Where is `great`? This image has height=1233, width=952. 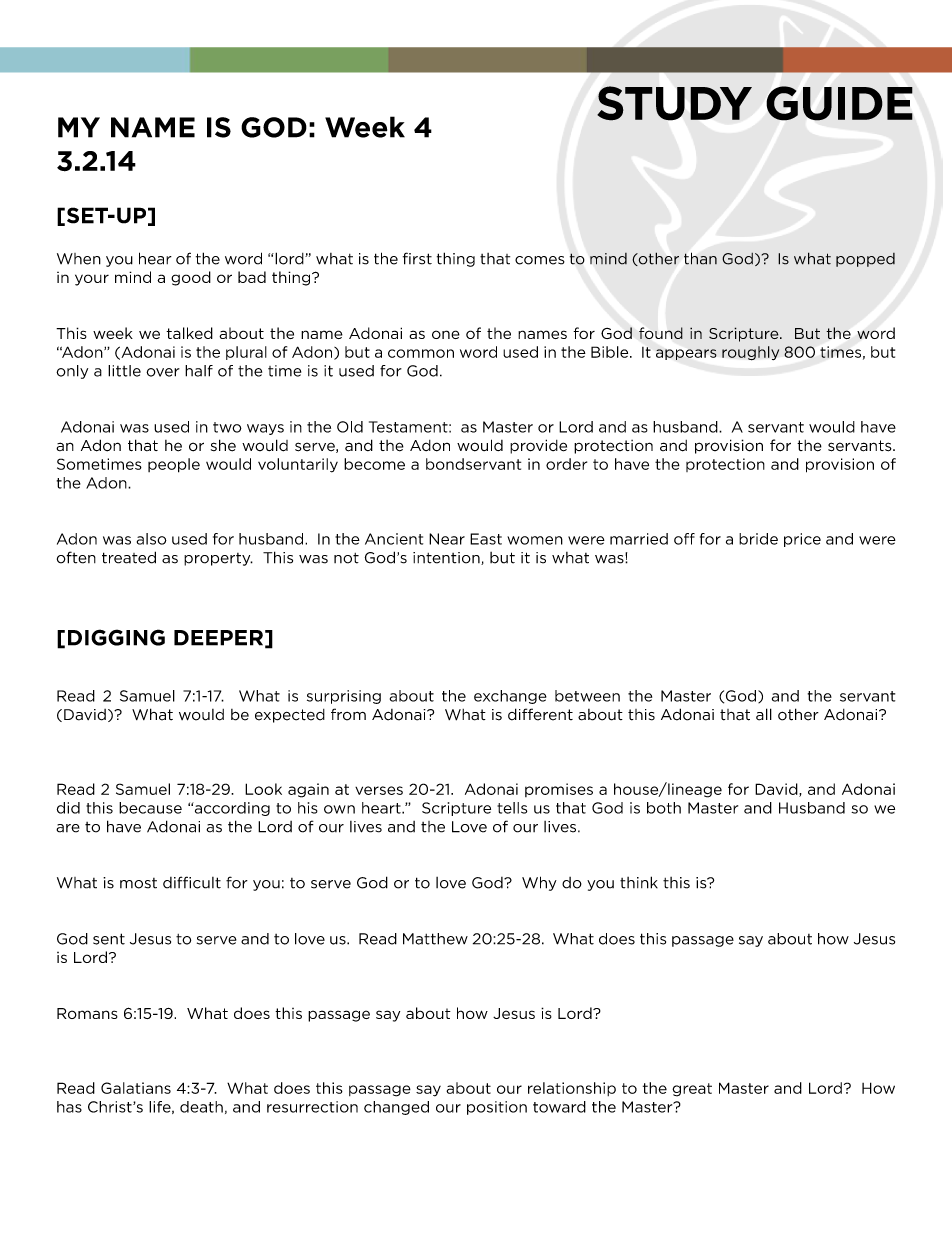 great is located at coordinates (692, 1090).
